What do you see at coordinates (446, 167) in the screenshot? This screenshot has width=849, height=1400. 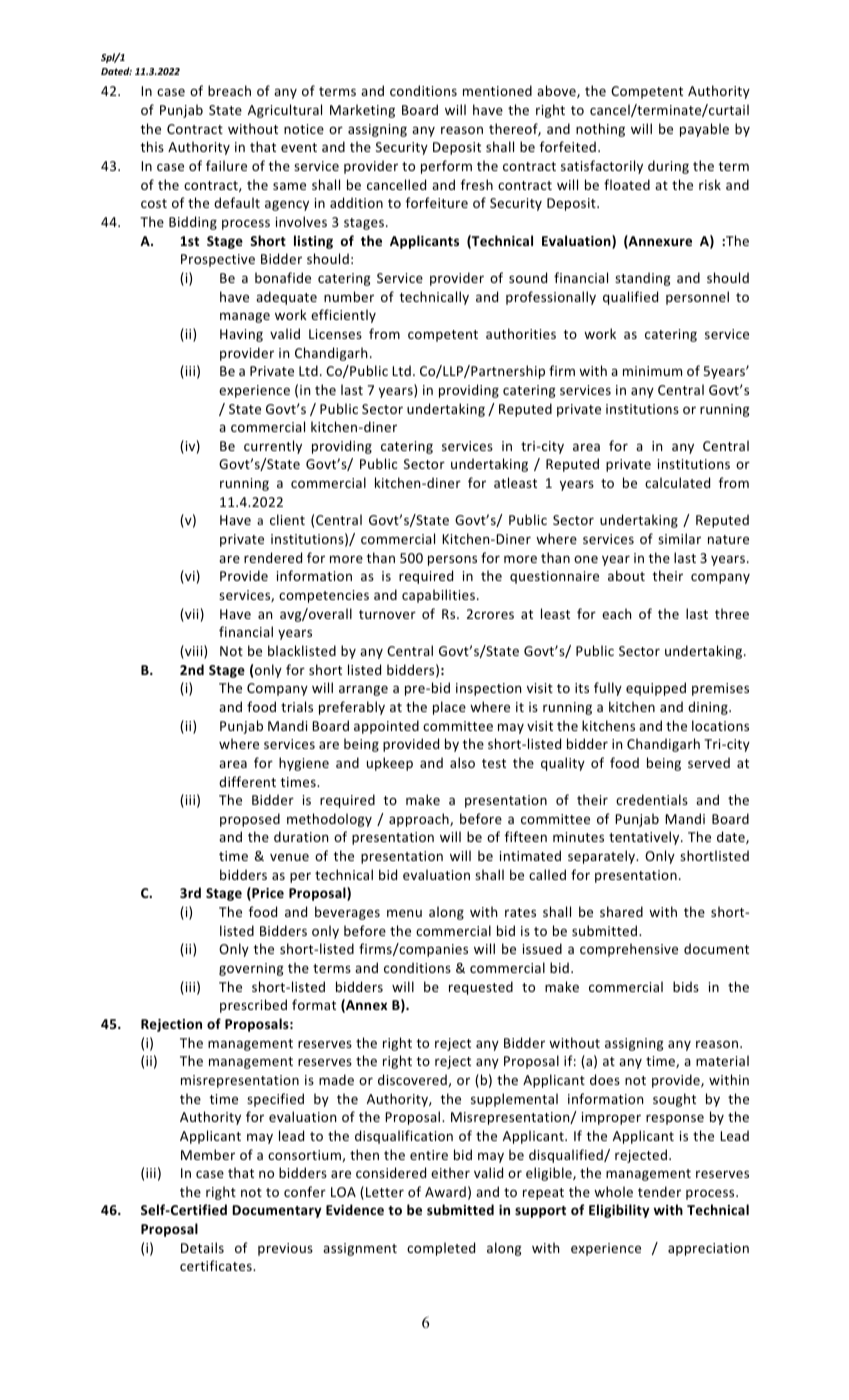 I see `perform` at bounding box center [446, 167].
